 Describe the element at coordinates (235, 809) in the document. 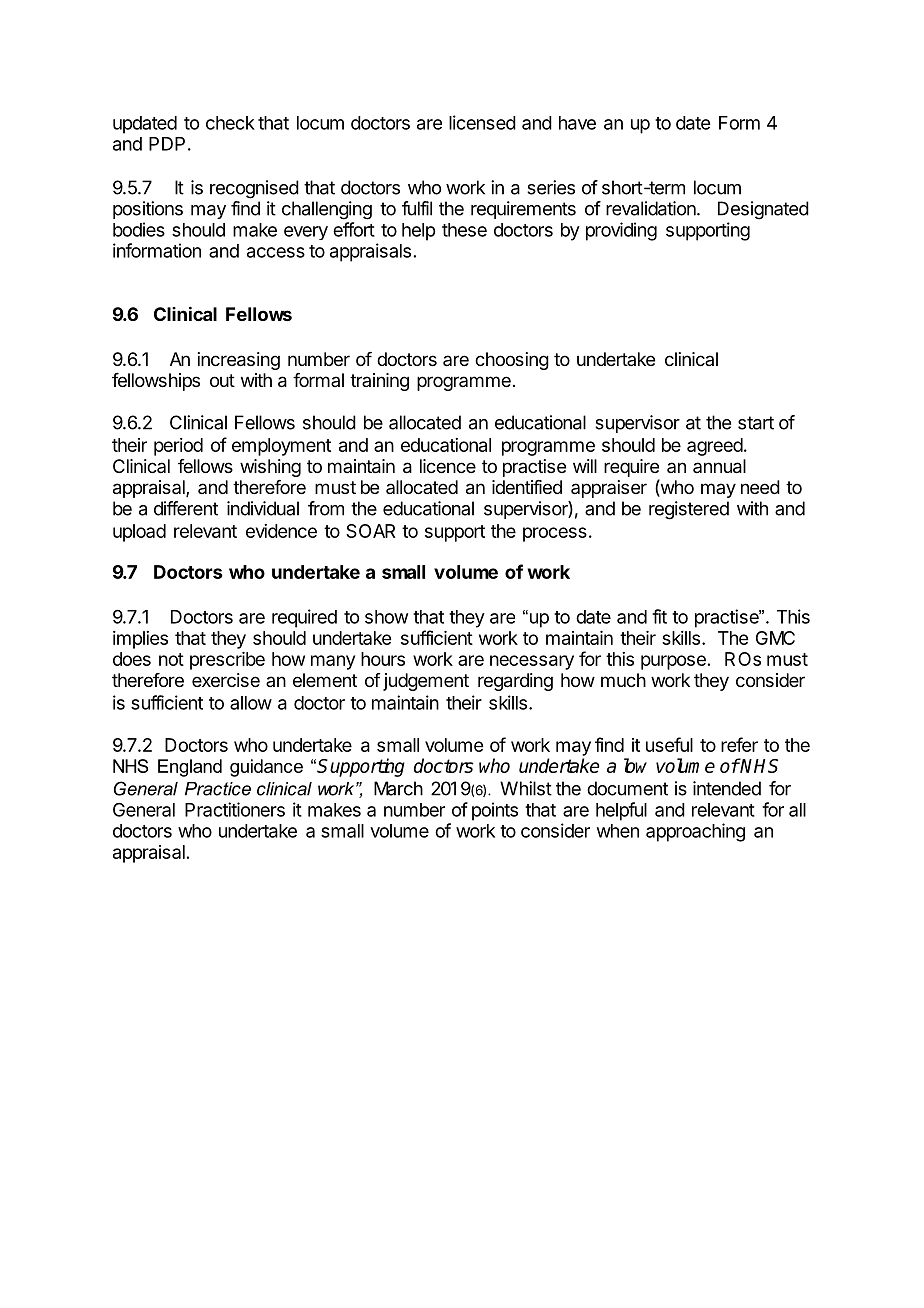

I see `Practitioners` at that location.
